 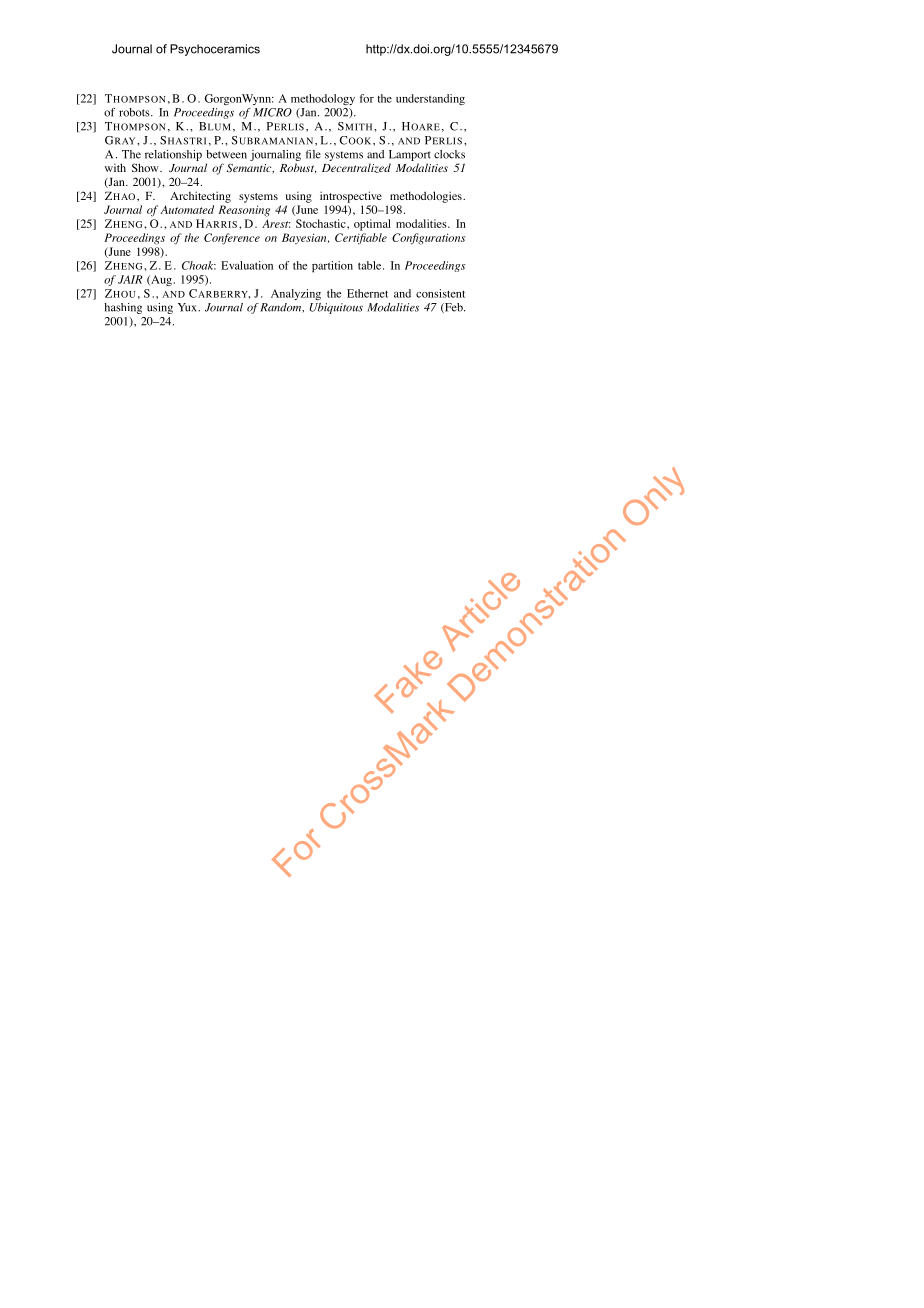 I want to click on Automated, so click(x=187, y=209).
